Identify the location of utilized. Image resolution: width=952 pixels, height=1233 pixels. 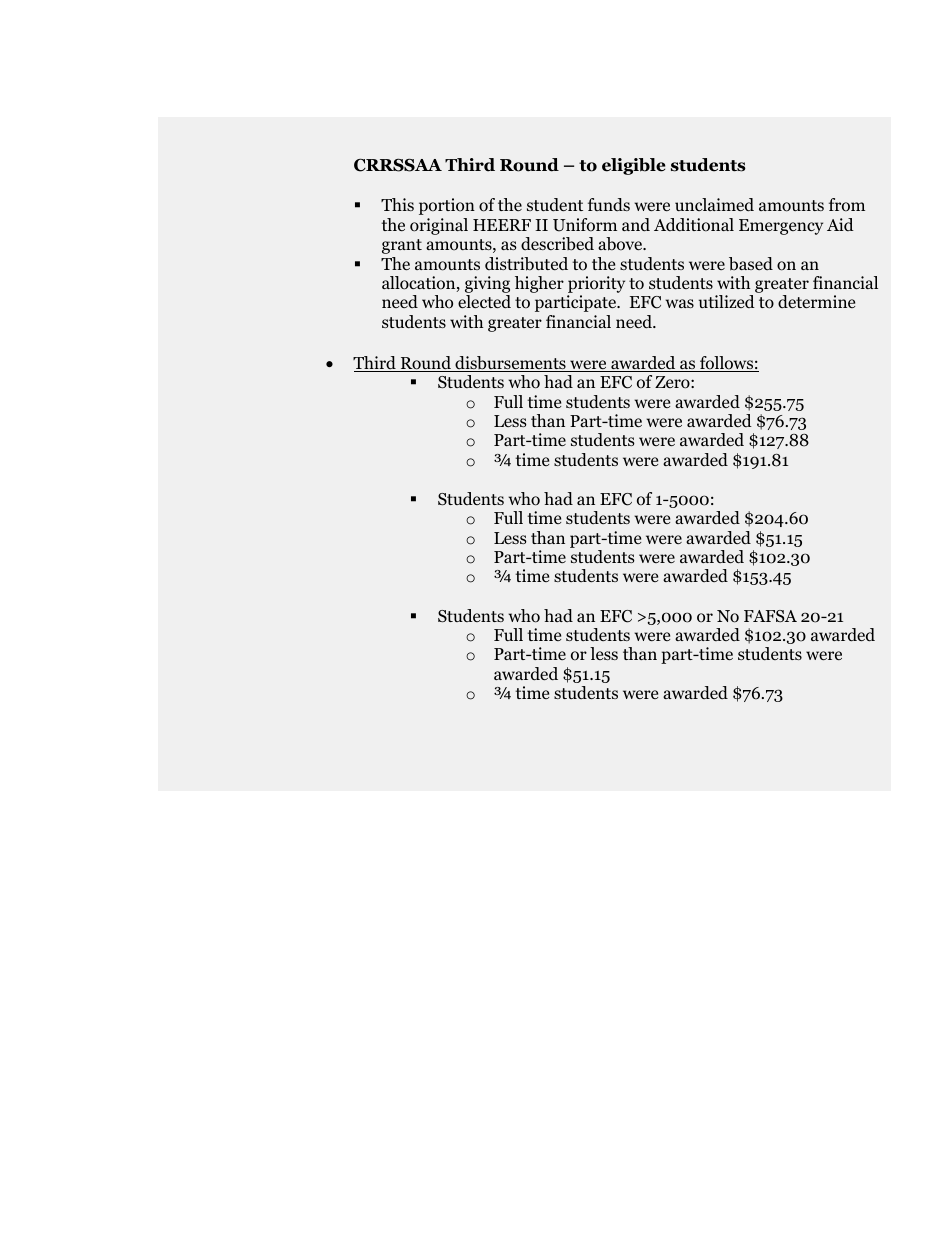
(727, 301).
